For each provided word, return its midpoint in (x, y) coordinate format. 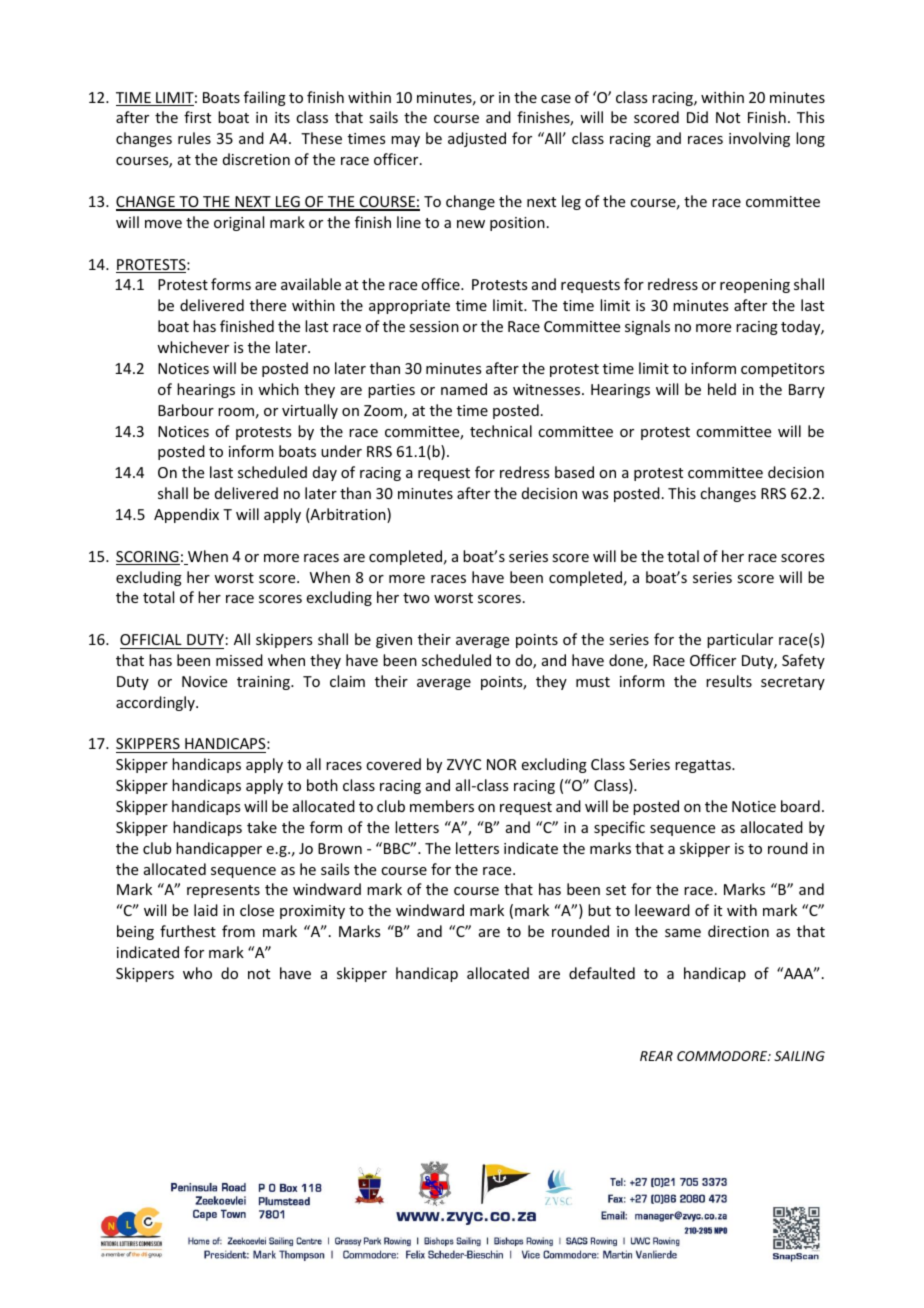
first (197, 117)
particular (740, 640)
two (416, 598)
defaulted (602, 973)
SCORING (148, 558)
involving (759, 139)
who (197, 973)
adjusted (477, 139)
